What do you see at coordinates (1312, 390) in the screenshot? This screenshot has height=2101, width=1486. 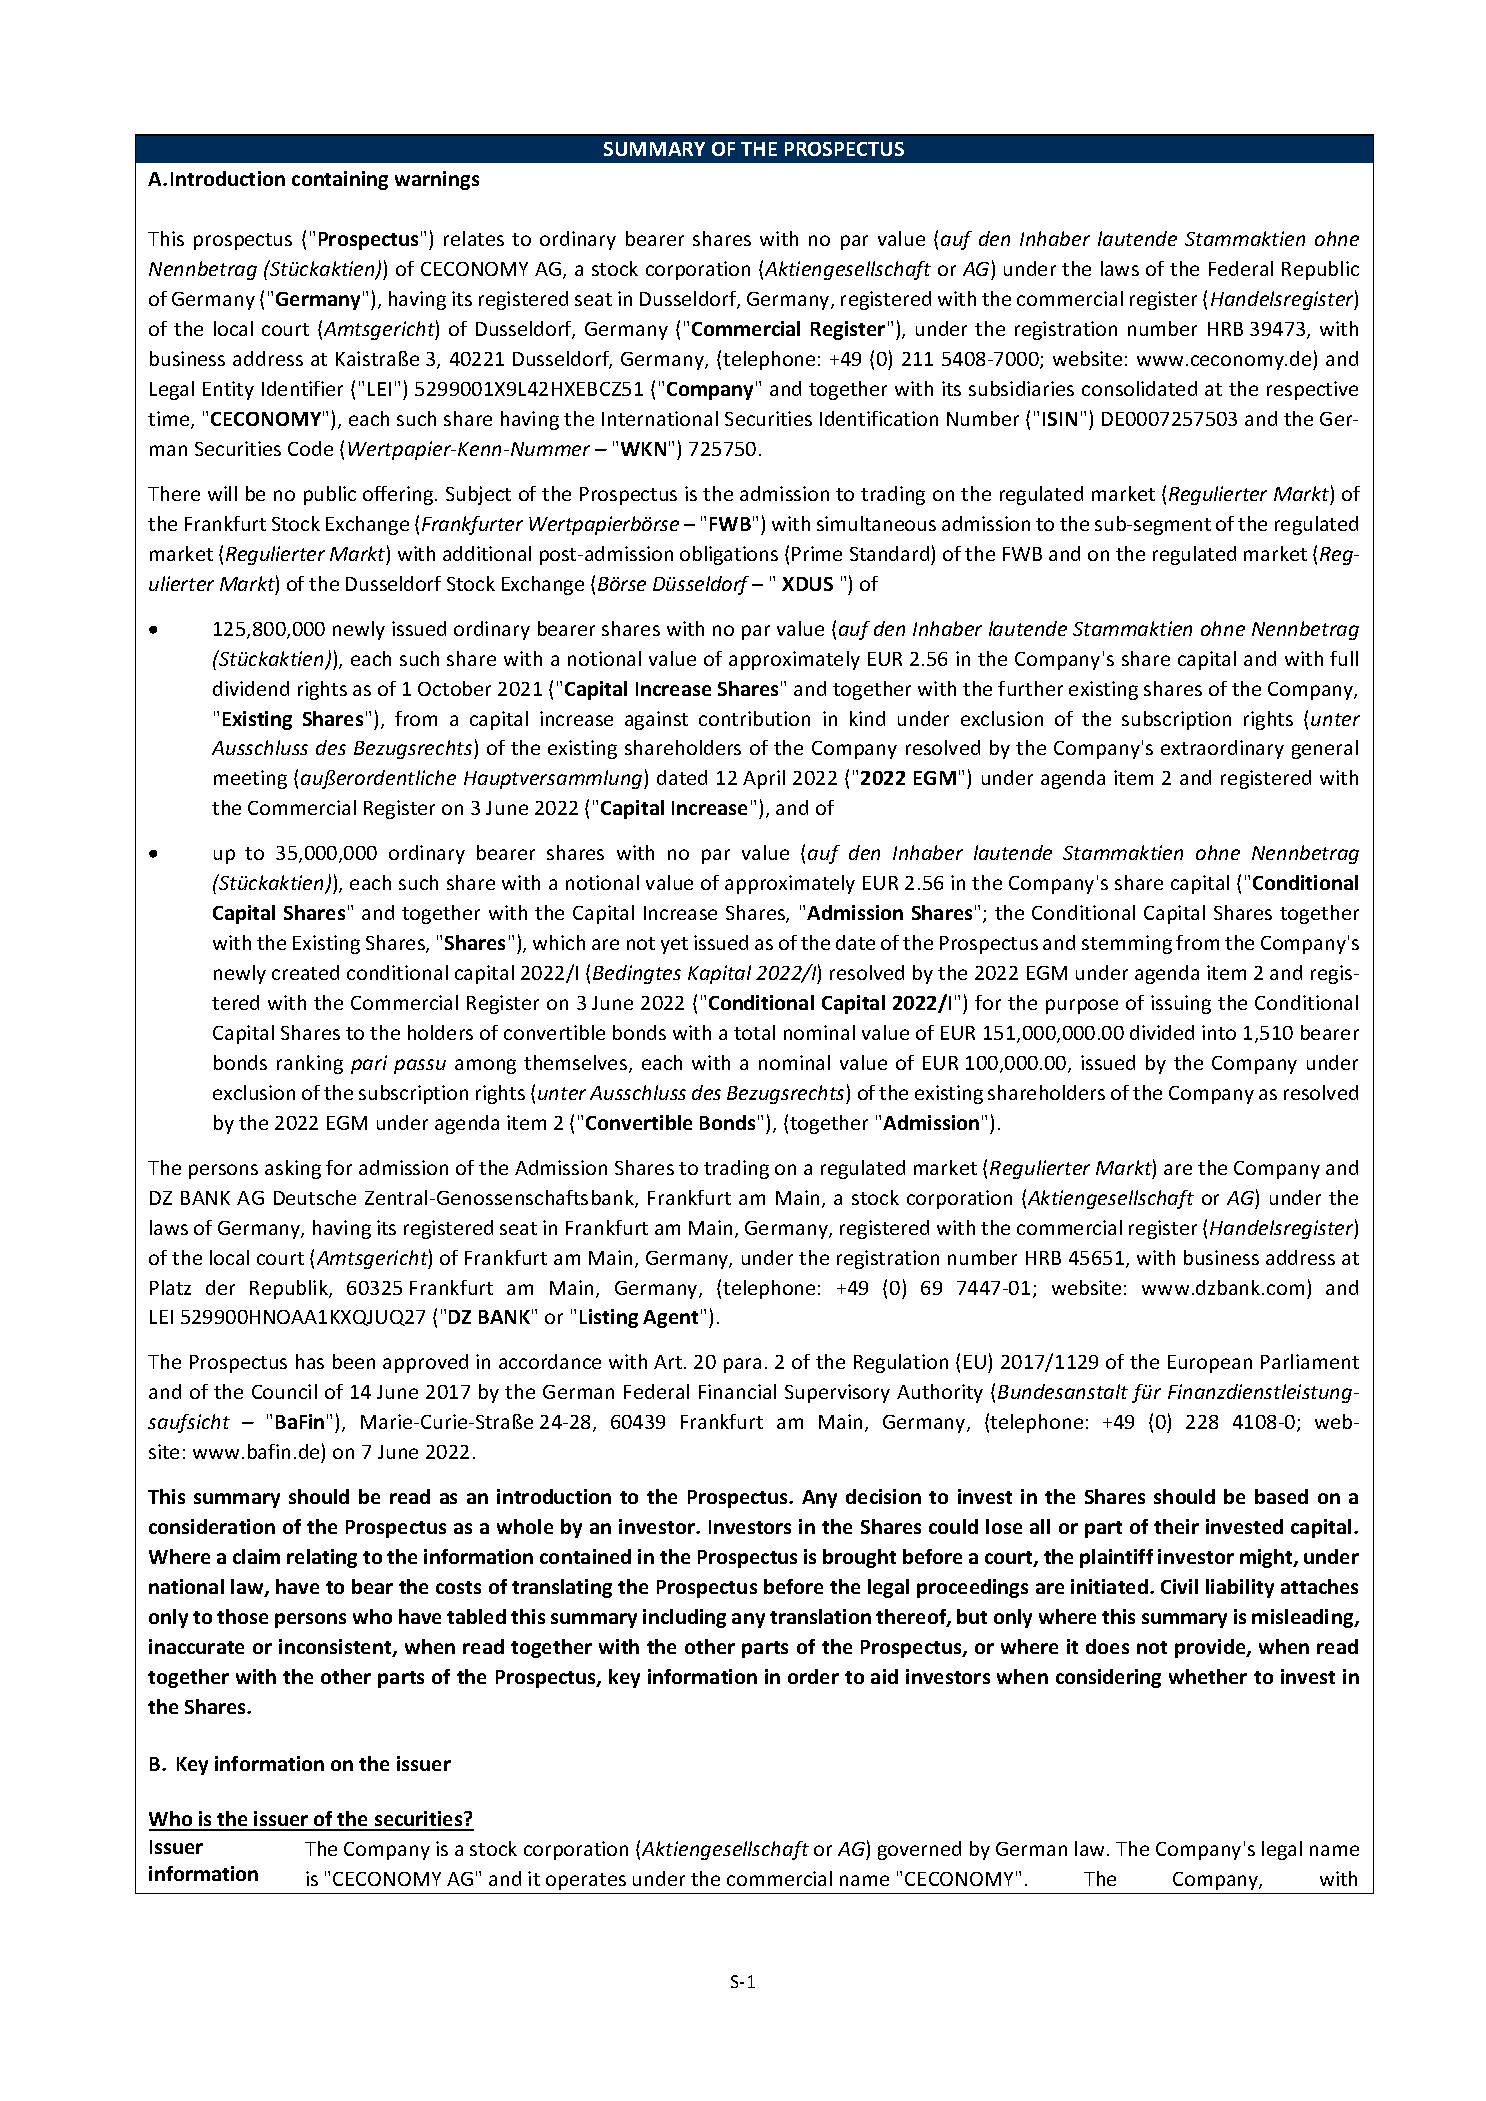 I see `respective` at bounding box center [1312, 390].
